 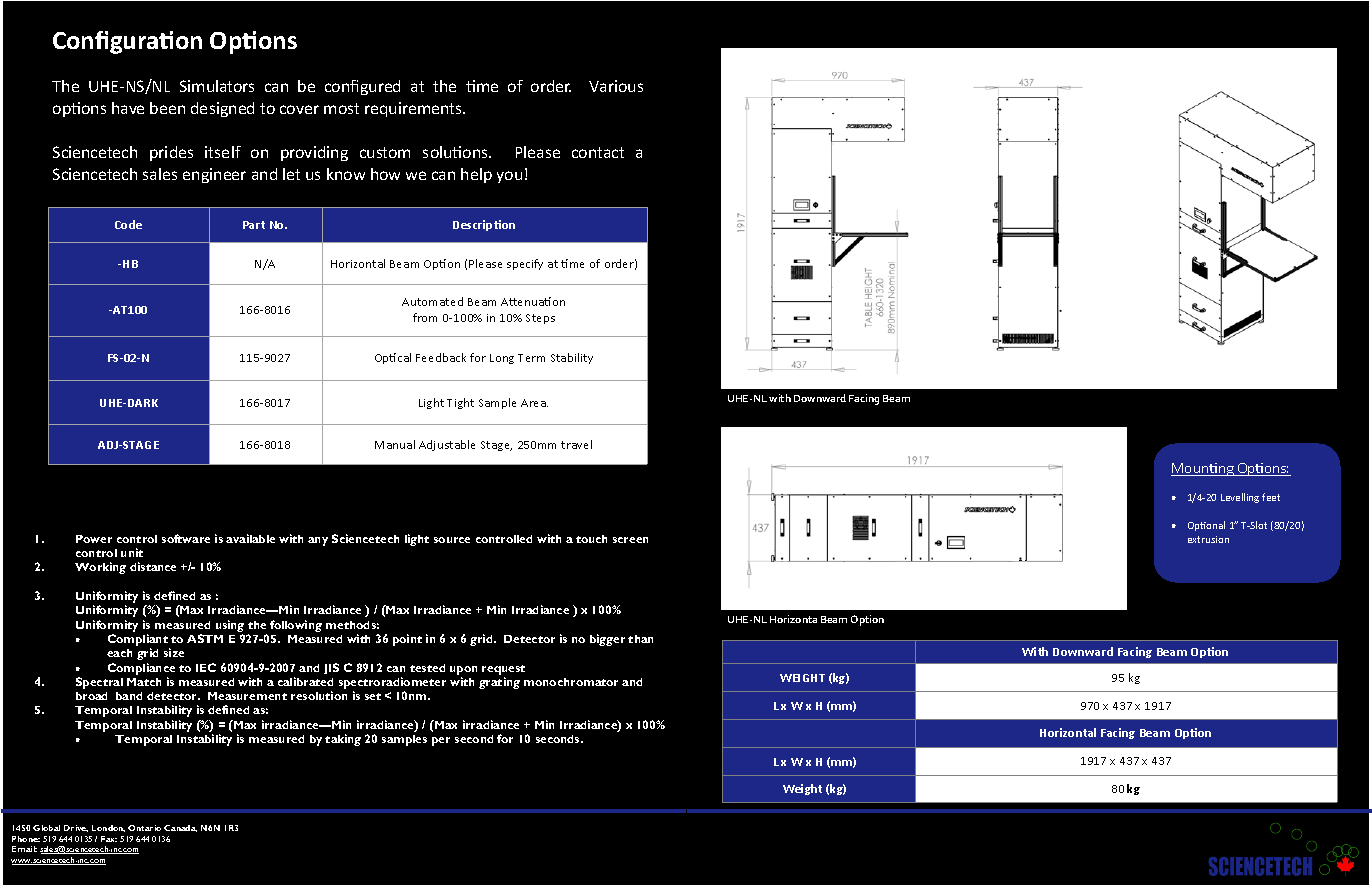 What do you see at coordinates (630, 540) in the page?
I see `screen` at bounding box center [630, 540].
